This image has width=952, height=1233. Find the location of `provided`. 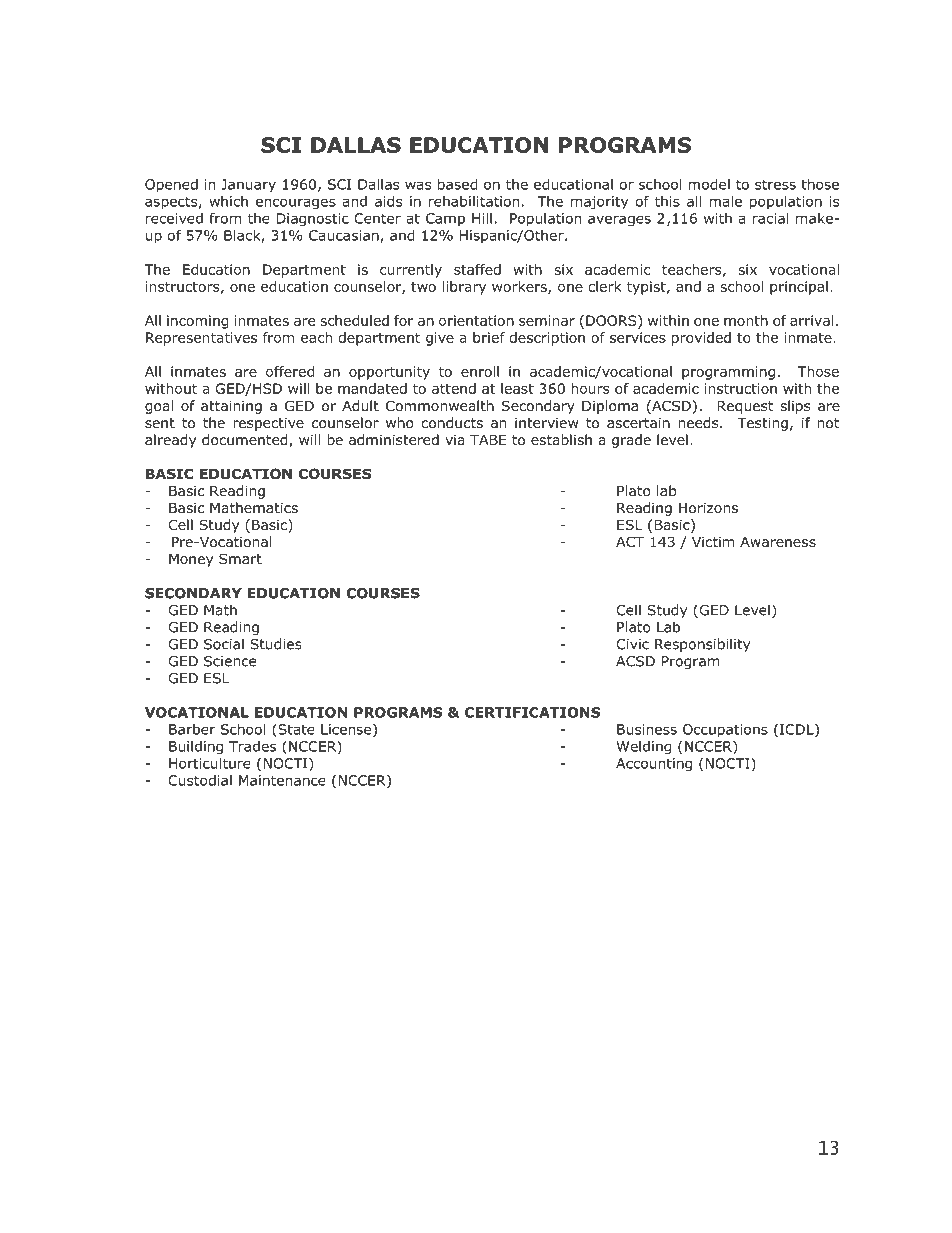

provided is located at coordinates (701, 339).
